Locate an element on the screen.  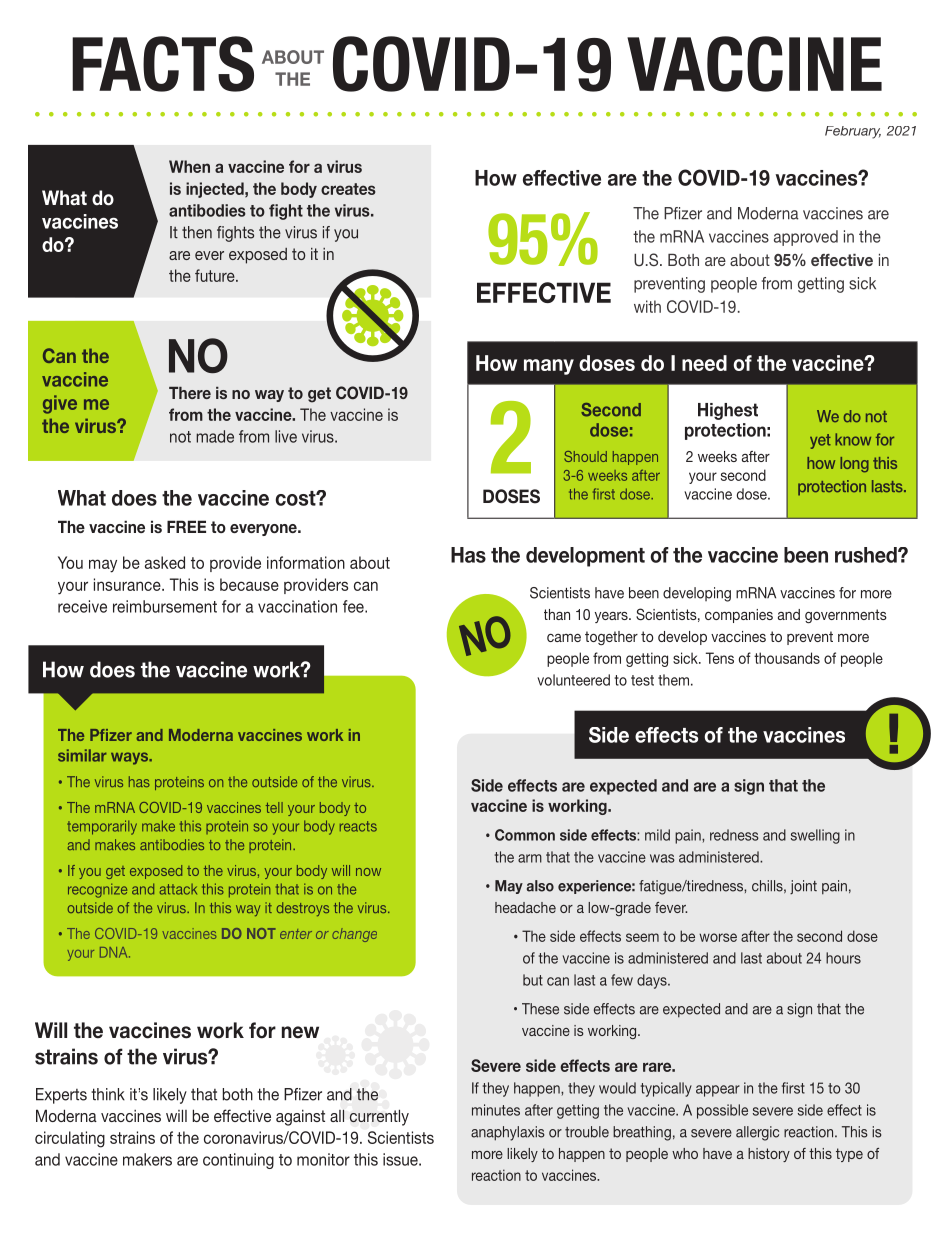
think is located at coordinates (108, 1094).
